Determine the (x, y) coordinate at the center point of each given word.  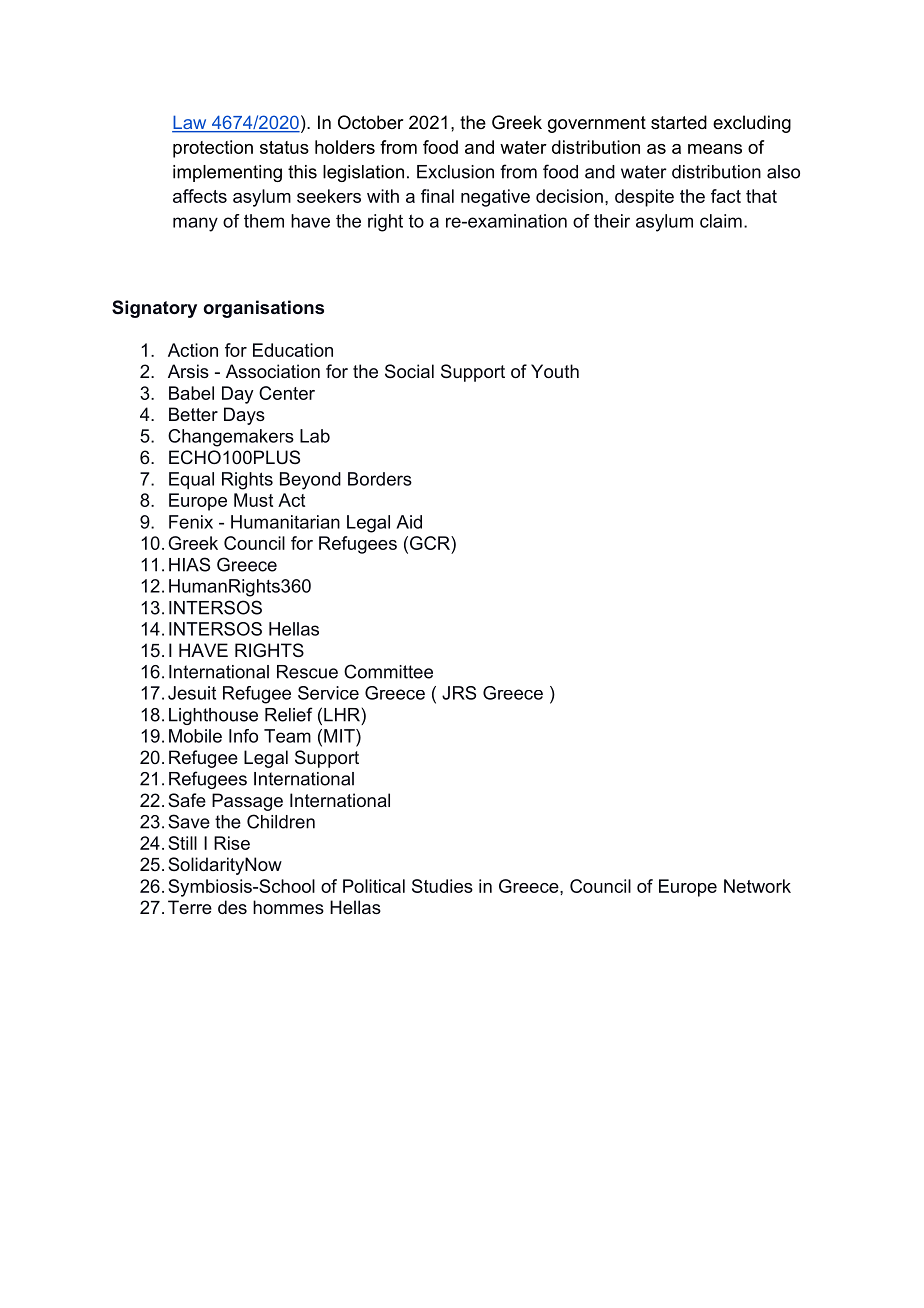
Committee (388, 671)
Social (409, 371)
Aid (409, 522)
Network (757, 886)
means (715, 149)
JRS (459, 693)
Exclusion (455, 172)
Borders (380, 479)
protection (213, 149)
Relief (289, 714)
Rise (232, 843)
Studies (442, 886)
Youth (555, 371)
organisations (264, 309)
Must (253, 500)
